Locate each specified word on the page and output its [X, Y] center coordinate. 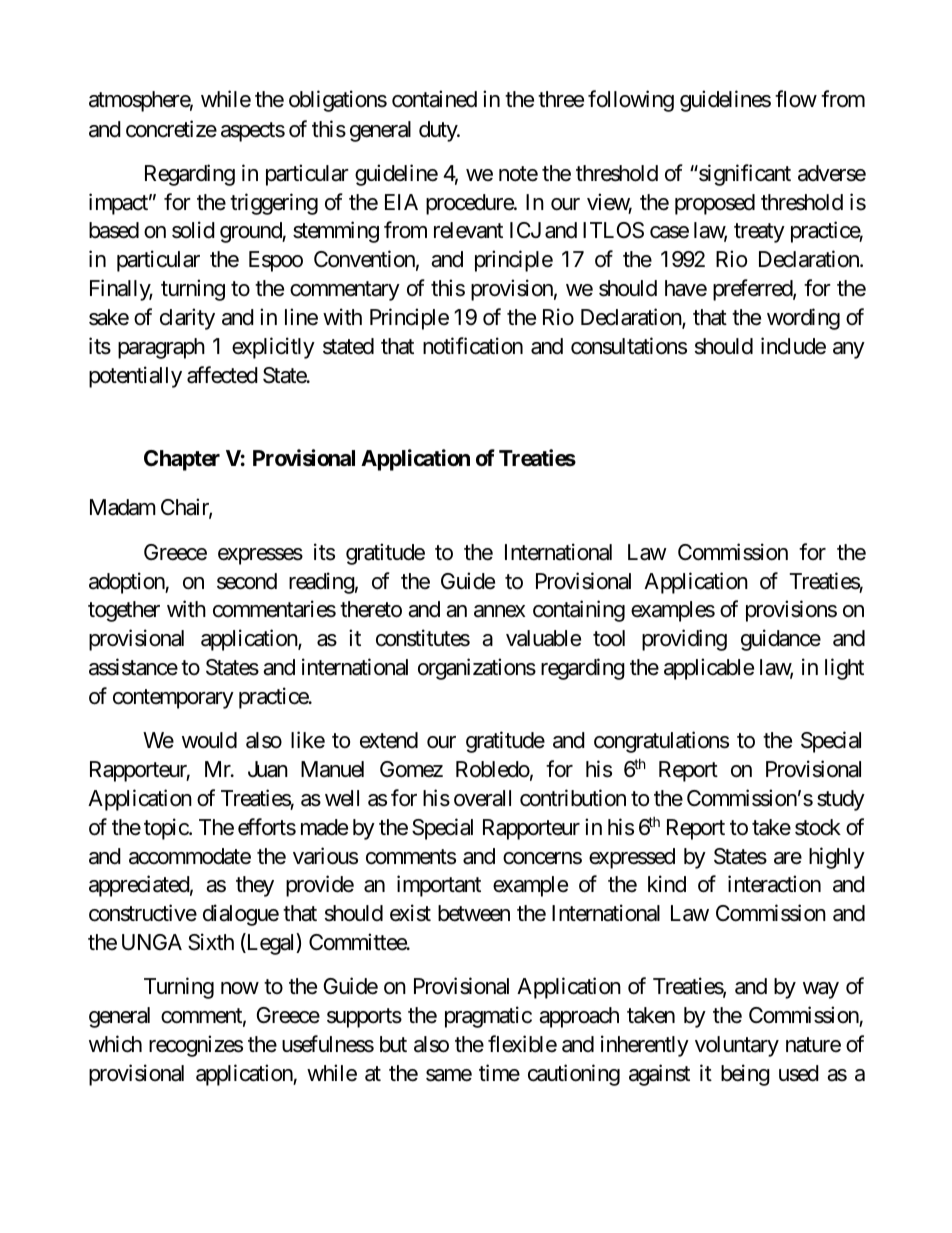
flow [796, 99]
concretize [171, 129]
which [115, 1044]
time [499, 1073]
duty [439, 131]
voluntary [737, 1046]
